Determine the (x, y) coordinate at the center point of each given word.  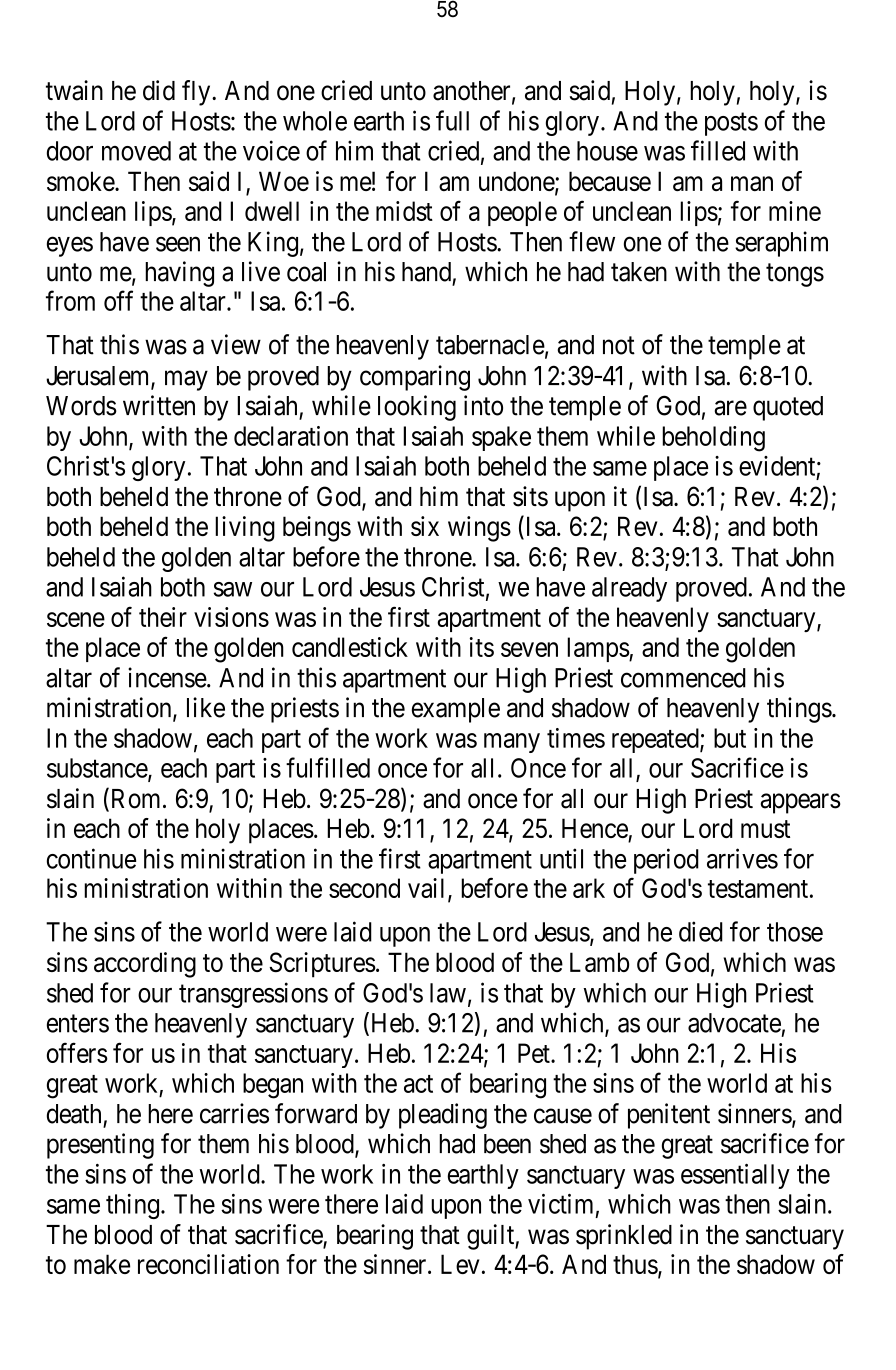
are (731, 408)
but (730, 738)
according (145, 965)
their (163, 617)
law (448, 993)
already (629, 589)
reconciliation (208, 1264)
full (452, 120)
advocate (734, 1023)
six (425, 526)
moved (136, 151)
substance (98, 769)
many (512, 743)
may (186, 381)
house (607, 151)
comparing (415, 378)
